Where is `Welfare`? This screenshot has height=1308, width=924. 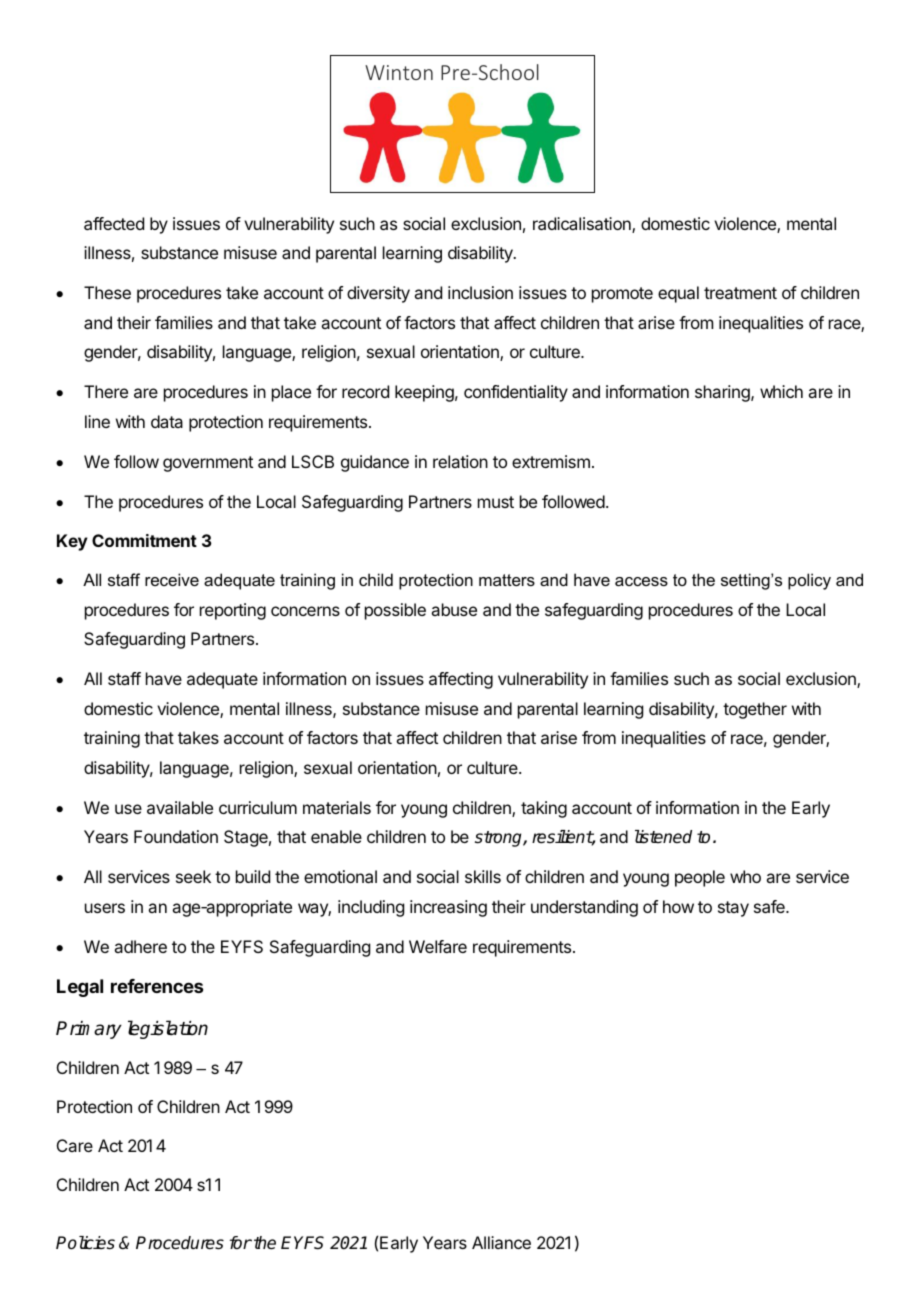
Welfare is located at coordinates (438, 946).
